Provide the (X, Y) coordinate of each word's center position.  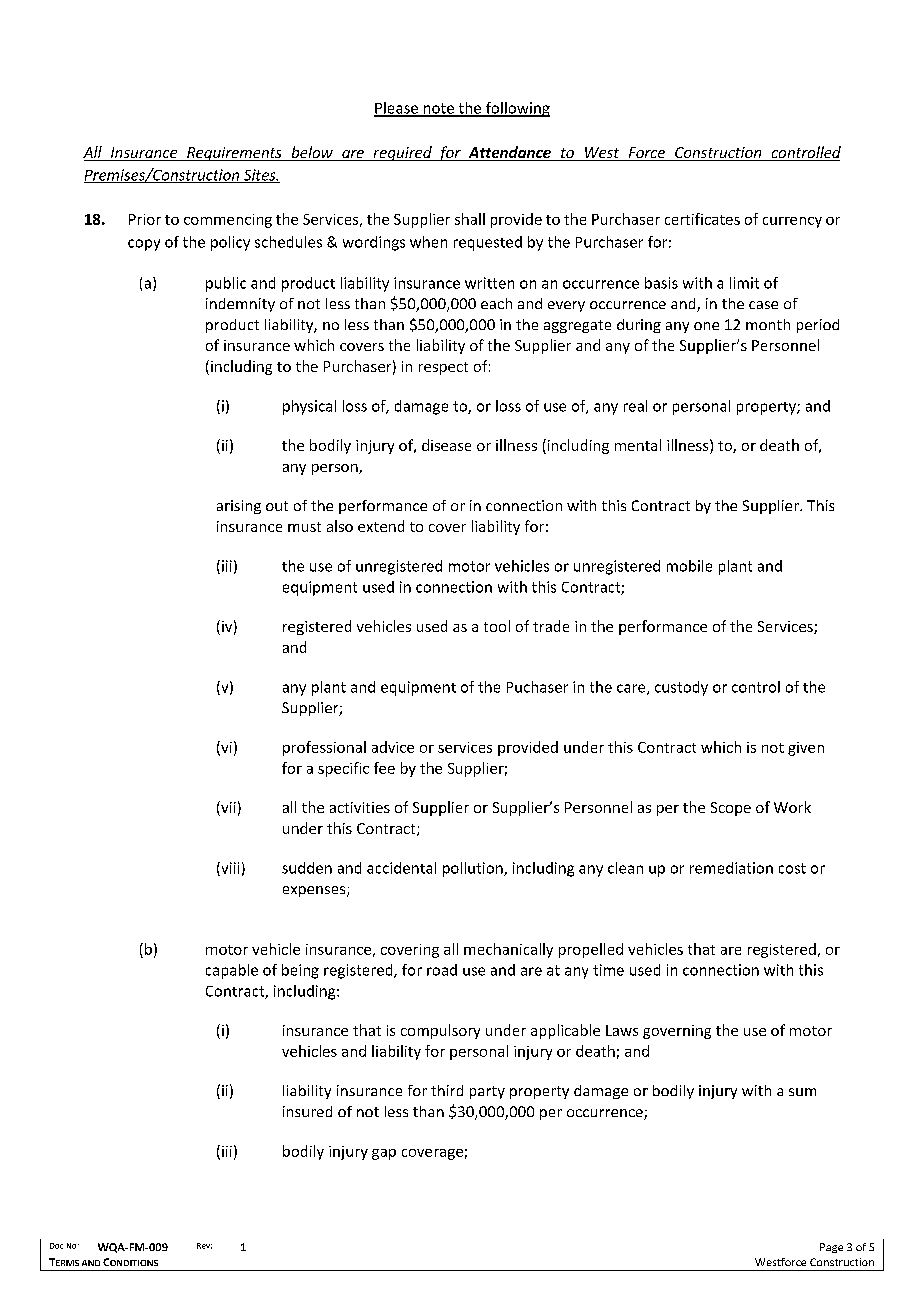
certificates (702, 219)
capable (232, 971)
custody (681, 688)
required (402, 153)
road (442, 970)
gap (384, 1154)
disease (446, 445)
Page (831, 1248)
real (635, 406)
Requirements (234, 154)
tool (497, 626)
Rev (204, 1246)
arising (239, 507)
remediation (731, 868)
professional (324, 748)
